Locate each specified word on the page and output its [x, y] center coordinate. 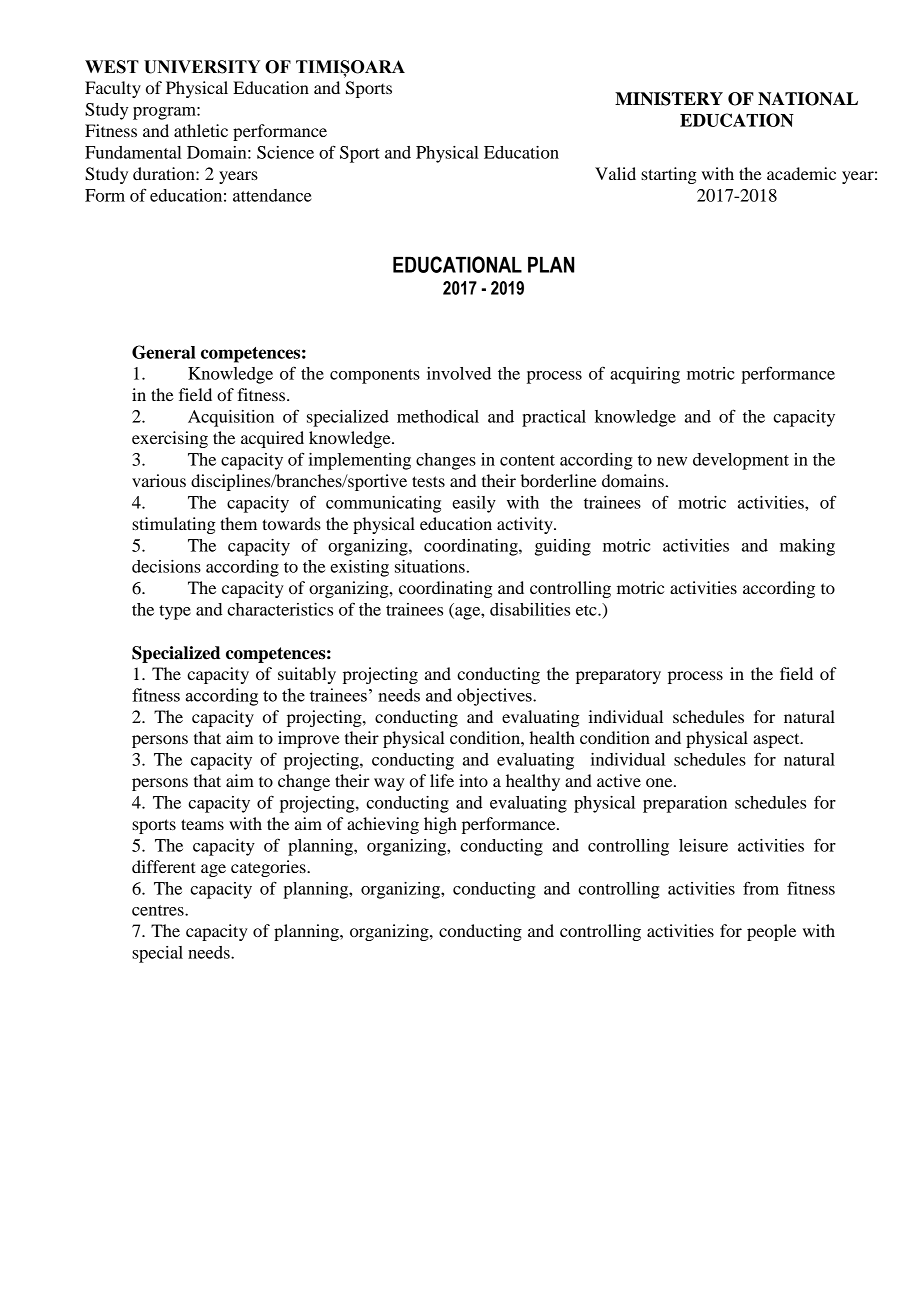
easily [474, 504]
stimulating [174, 525]
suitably [307, 675]
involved [459, 373]
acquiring [645, 375]
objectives [495, 697]
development [741, 461]
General [164, 352]
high [440, 825]
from [761, 888]
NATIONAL [808, 99]
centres [159, 910]
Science [285, 152]
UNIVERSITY [202, 67]
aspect [777, 740]
